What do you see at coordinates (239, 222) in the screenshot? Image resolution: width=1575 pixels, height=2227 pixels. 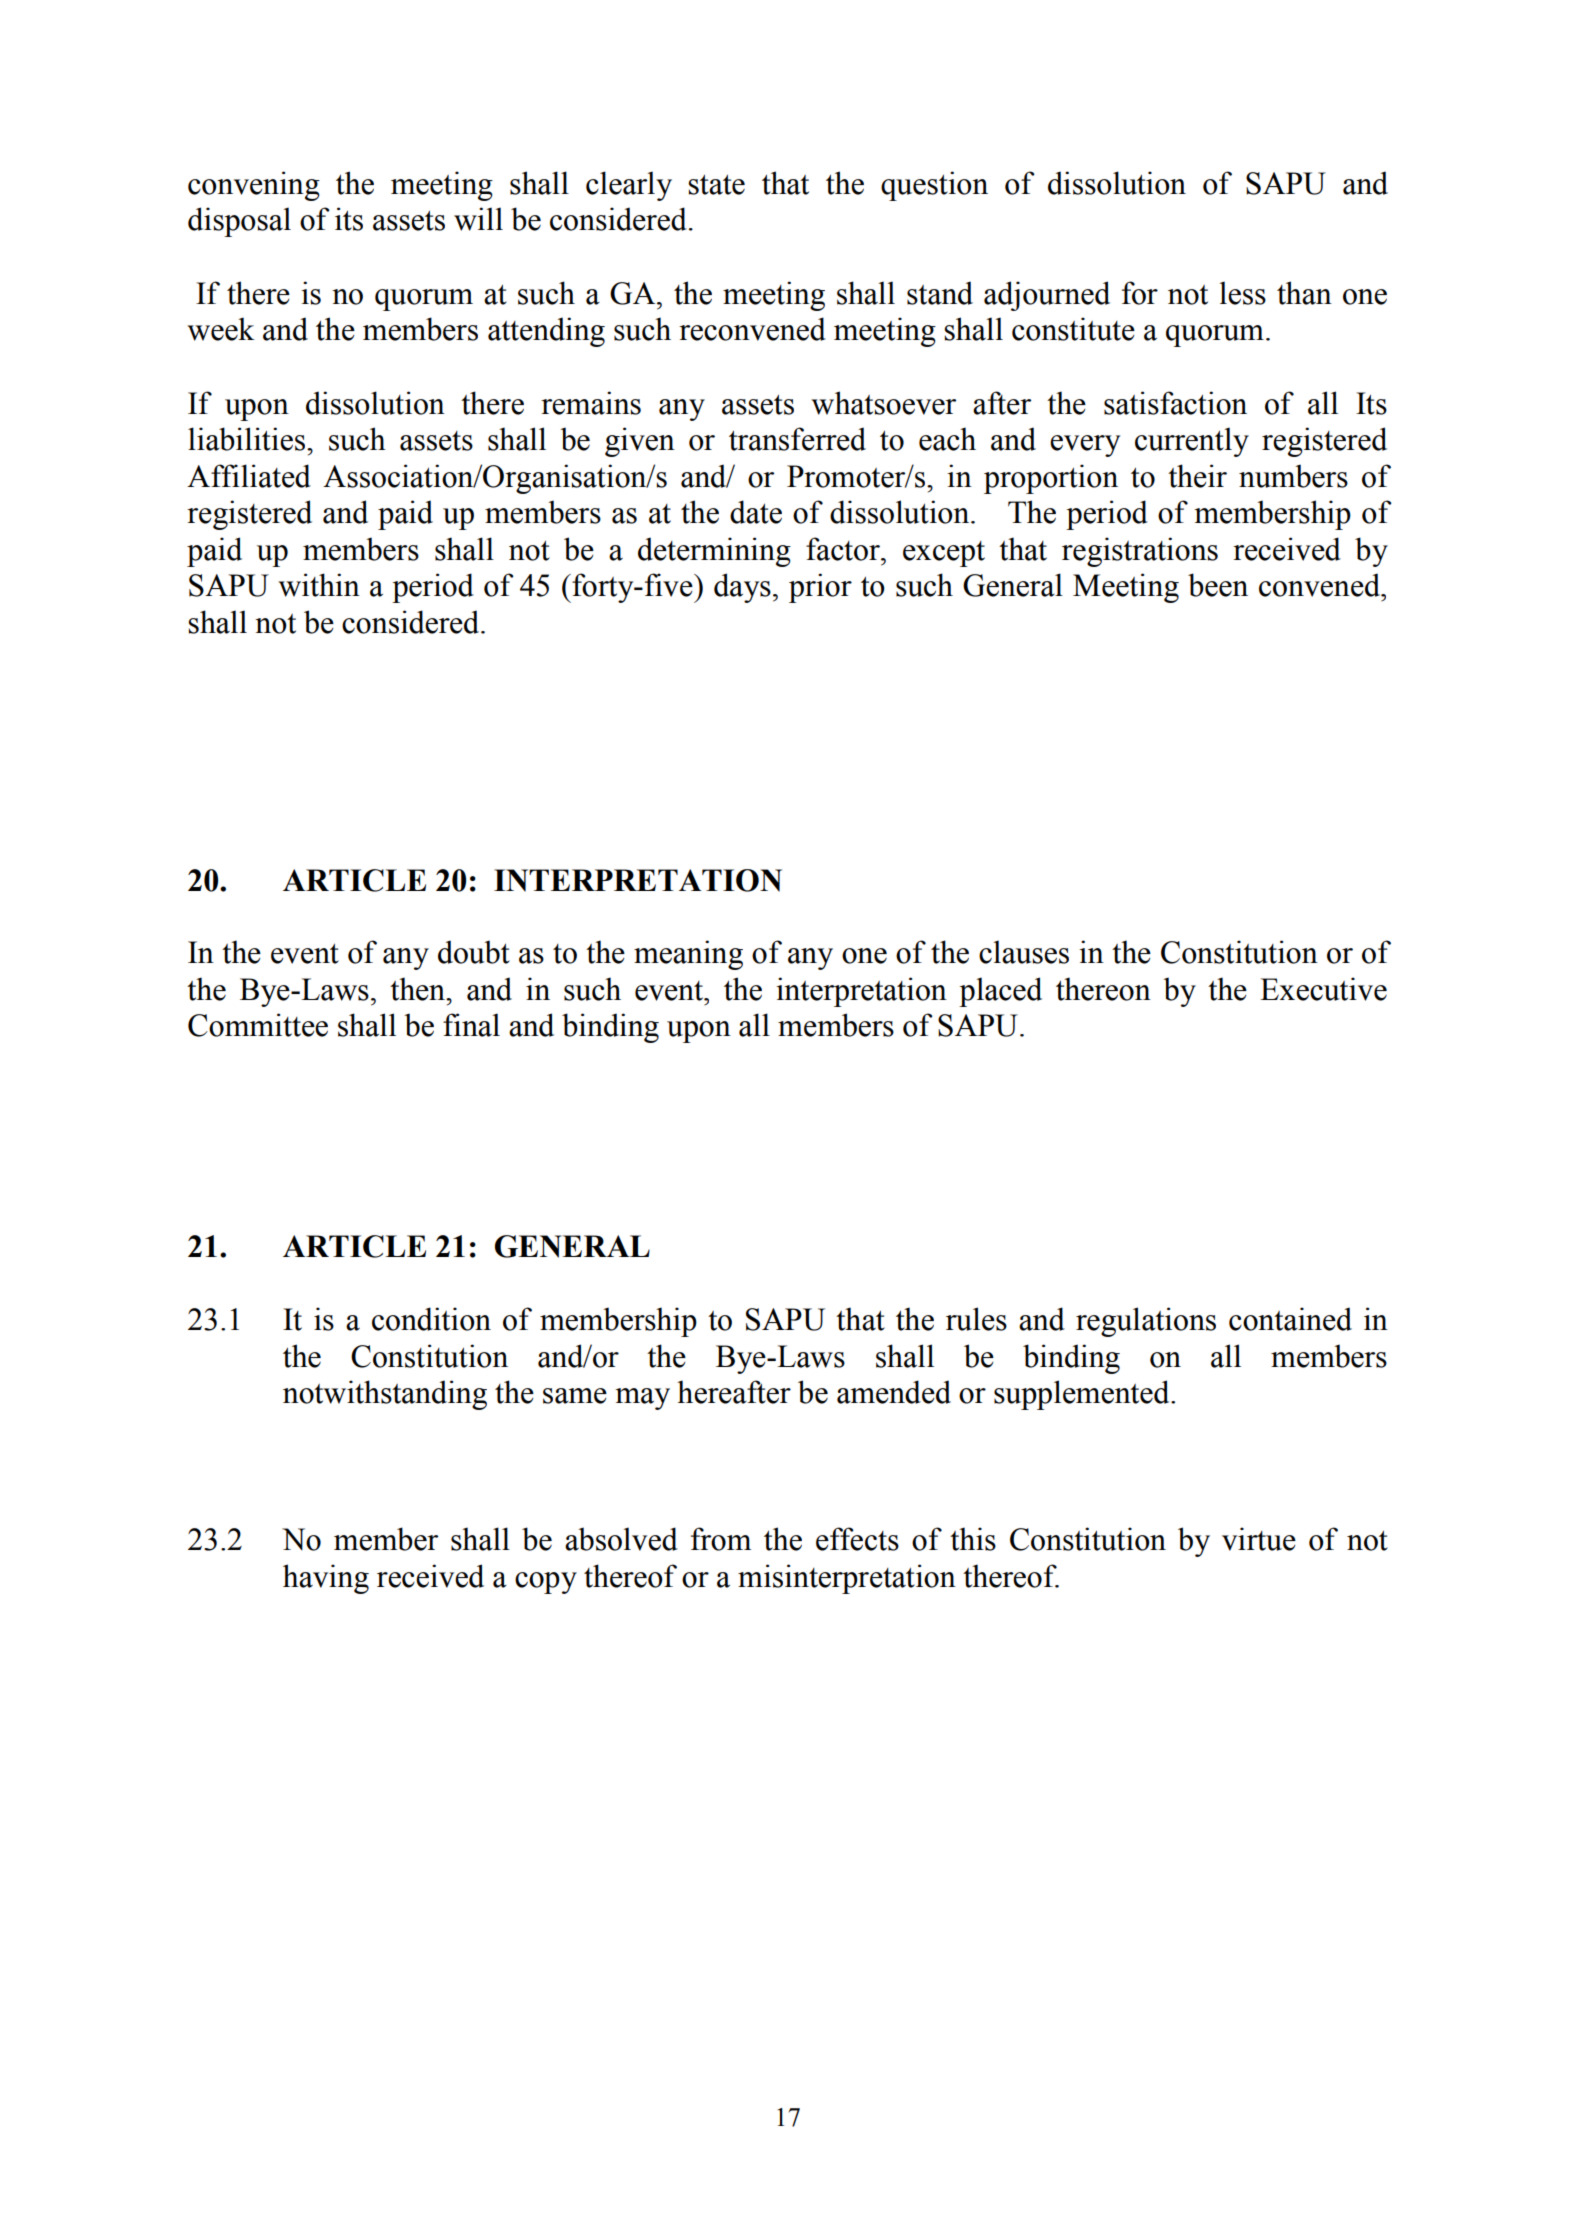 I see `disposal` at bounding box center [239, 222].
